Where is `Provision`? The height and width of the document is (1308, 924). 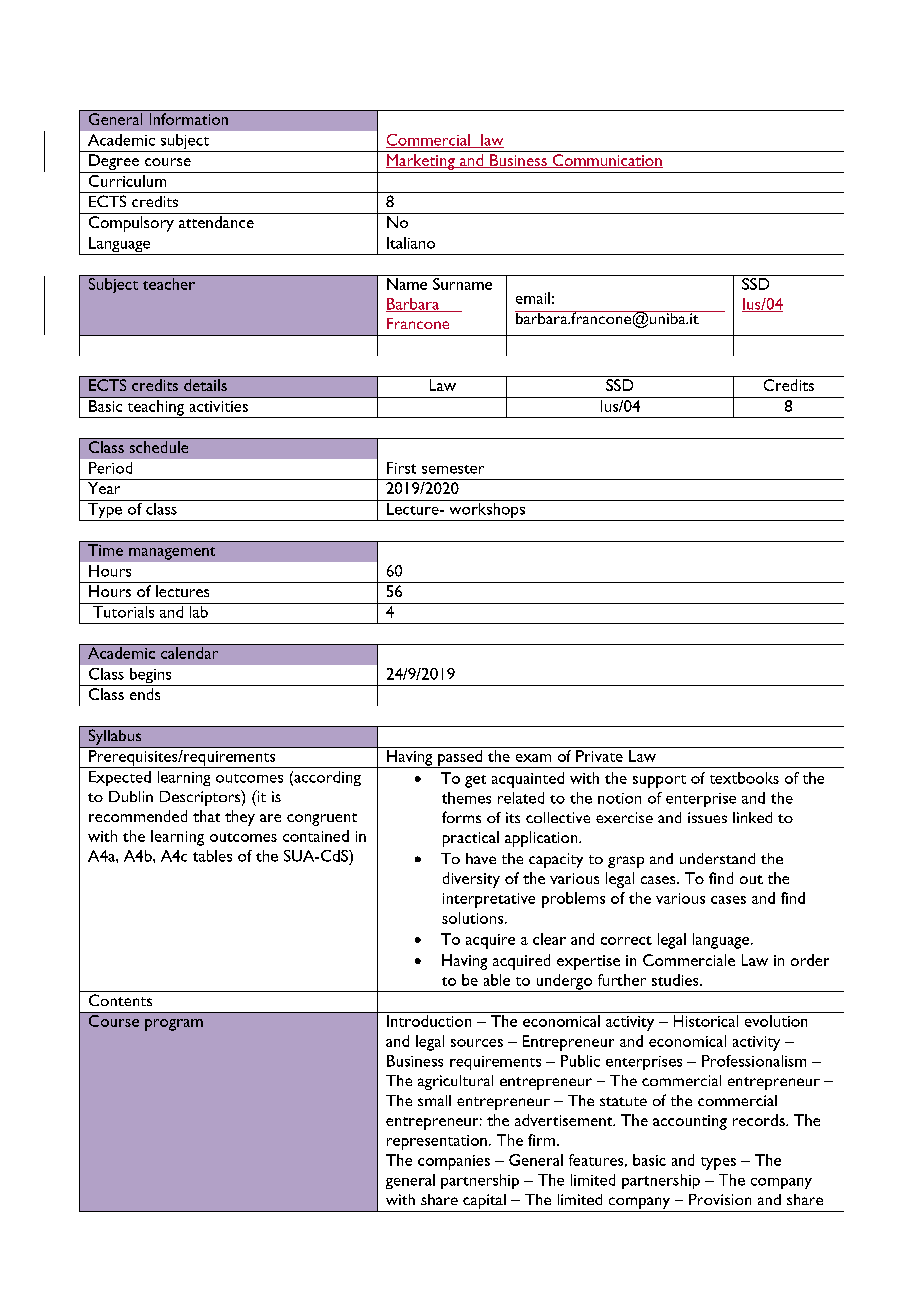
Provision is located at coordinates (720, 1199).
